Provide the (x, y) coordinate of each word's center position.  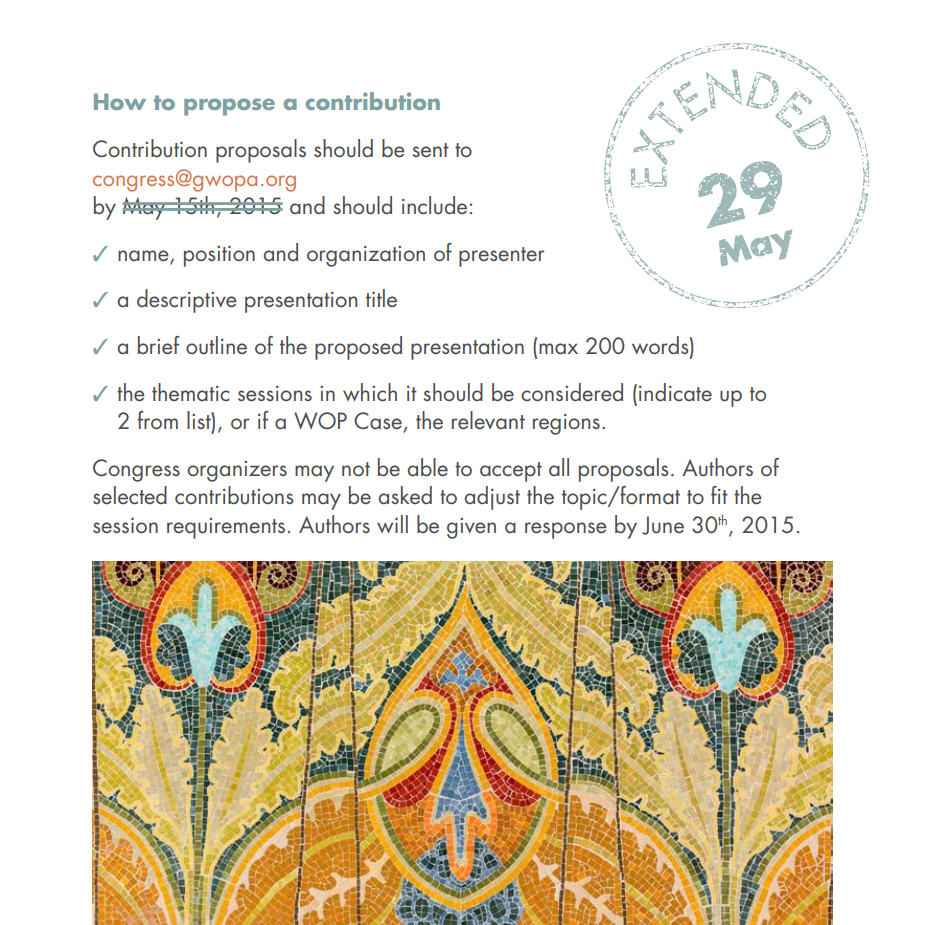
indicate (675, 392)
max (558, 349)
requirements (226, 528)
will (392, 524)
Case (378, 421)
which (370, 392)
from (158, 420)
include (434, 205)
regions (566, 424)
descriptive (187, 301)
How (120, 102)
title (381, 298)
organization (366, 256)
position (219, 256)
